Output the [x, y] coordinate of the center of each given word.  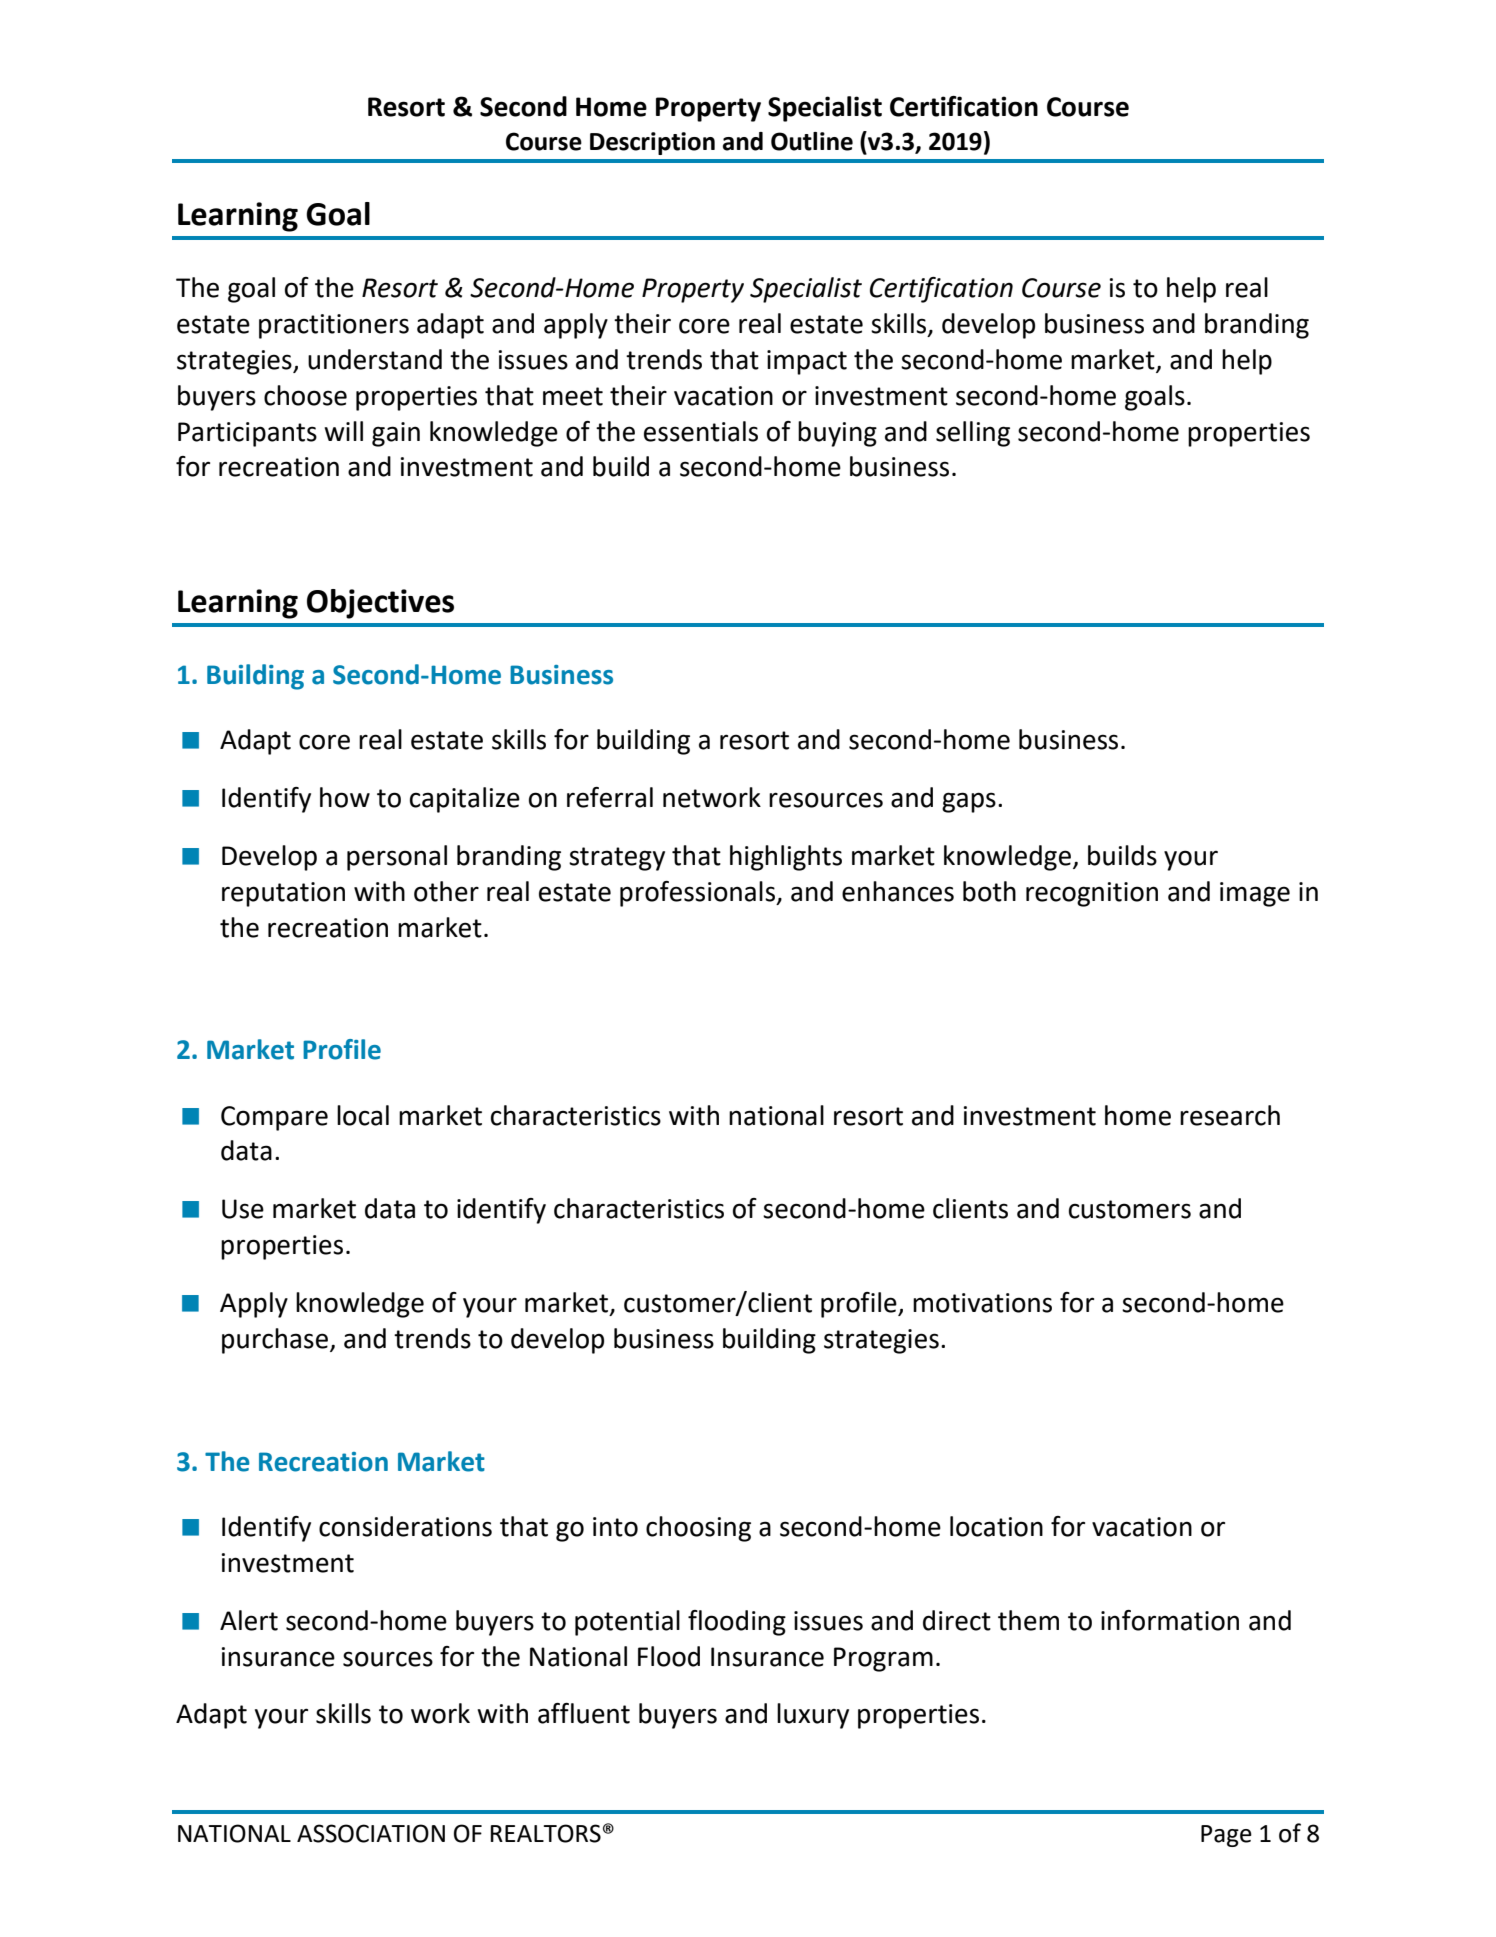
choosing [698, 1529]
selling [973, 434]
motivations [982, 1303]
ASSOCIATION [371, 1833]
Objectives [380, 604]
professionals [698, 894]
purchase [275, 1341]
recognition [1092, 894]
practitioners [334, 326]
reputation [283, 894]
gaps [969, 802]
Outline [812, 141]
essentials [701, 431]
